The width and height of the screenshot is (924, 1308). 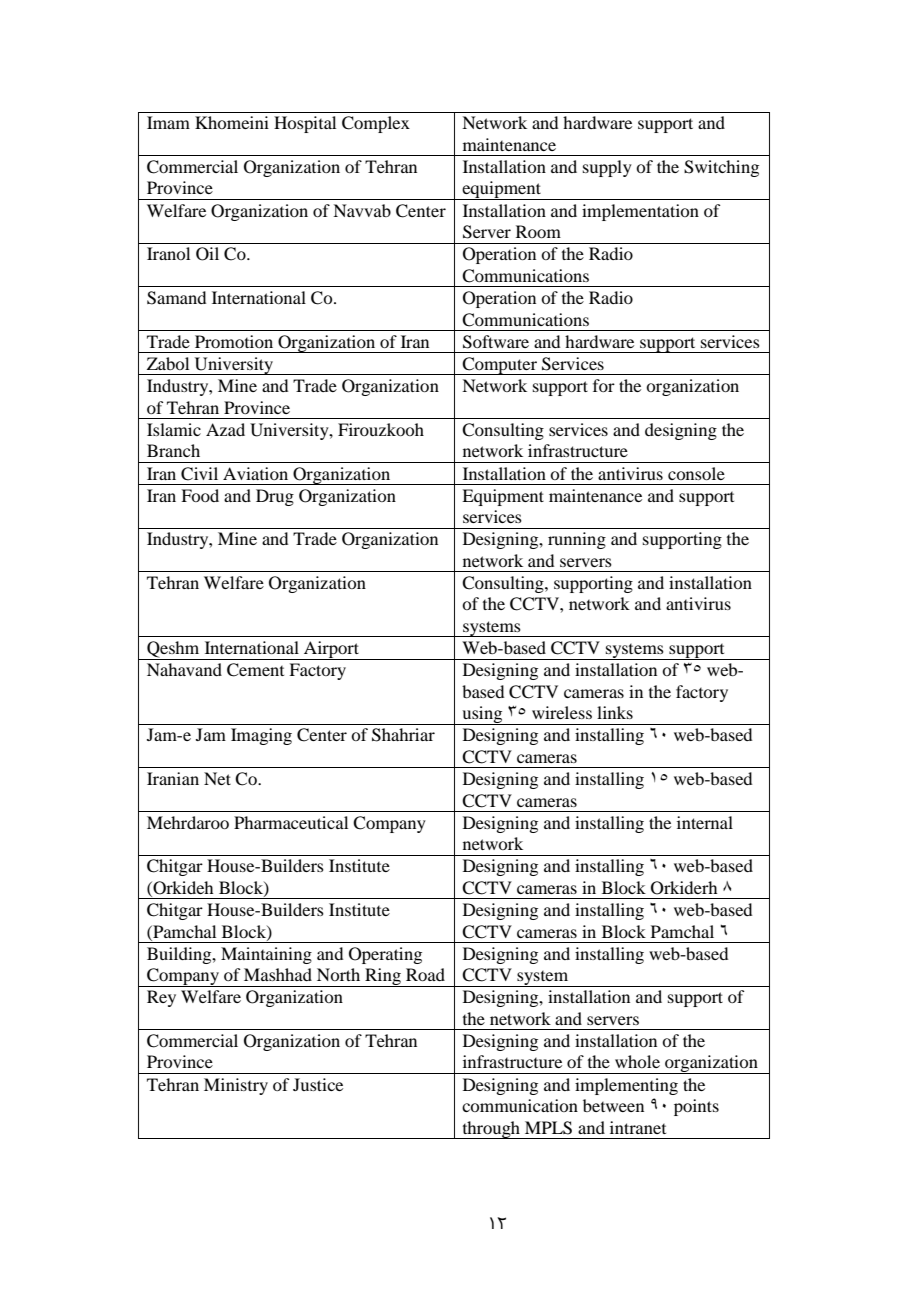 I want to click on Ministry, so click(x=236, y=1086).
